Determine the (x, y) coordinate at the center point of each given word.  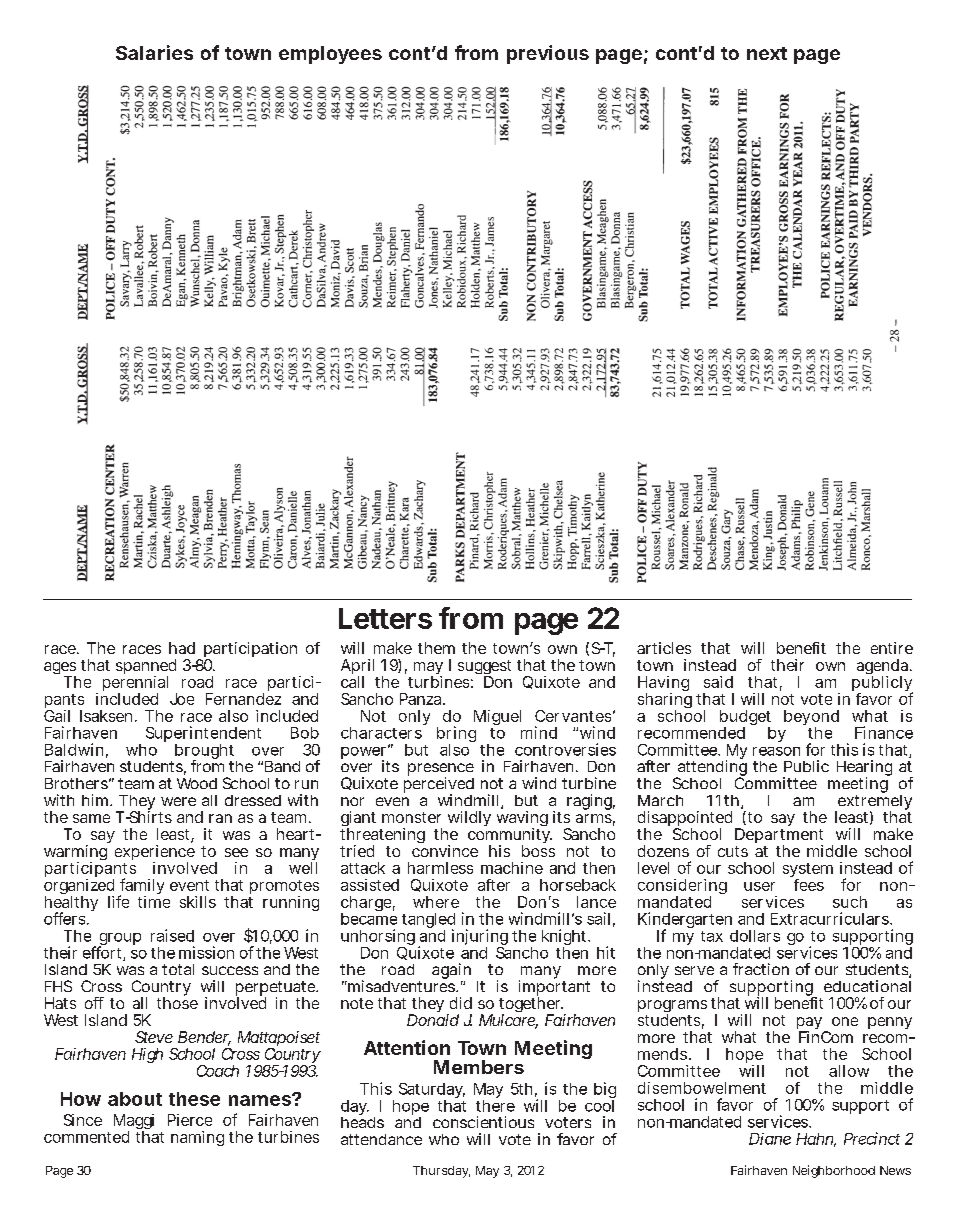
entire (892, 648)
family (141, 887)
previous (548, 54)
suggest (484, 669)
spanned (146, 668)
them (436, 648)
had (182, 648)
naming (197, 1138)
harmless (440, 868)
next (767, 53)
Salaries (154, 52)
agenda (884, 668)
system (808, 871)
